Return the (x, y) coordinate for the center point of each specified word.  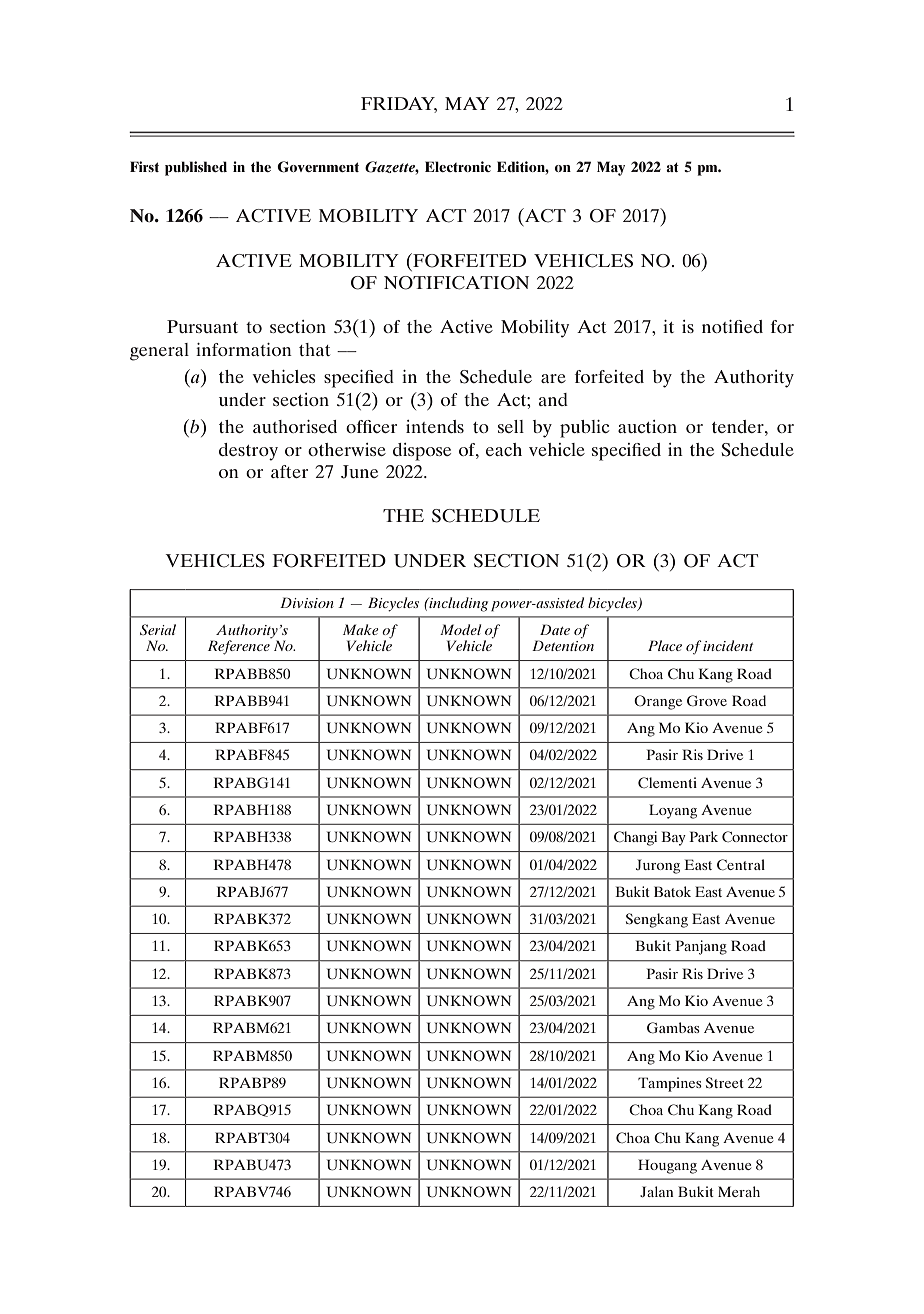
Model (460, 629)
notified (732, 326)
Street (725, 1083)
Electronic (458, 166)
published (196, 168)
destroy (248, 452)
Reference (239, 647)
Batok (672, 891)
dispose (422, 452)
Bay (673, 838)
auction (647, 426)
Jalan (657, 1191)
